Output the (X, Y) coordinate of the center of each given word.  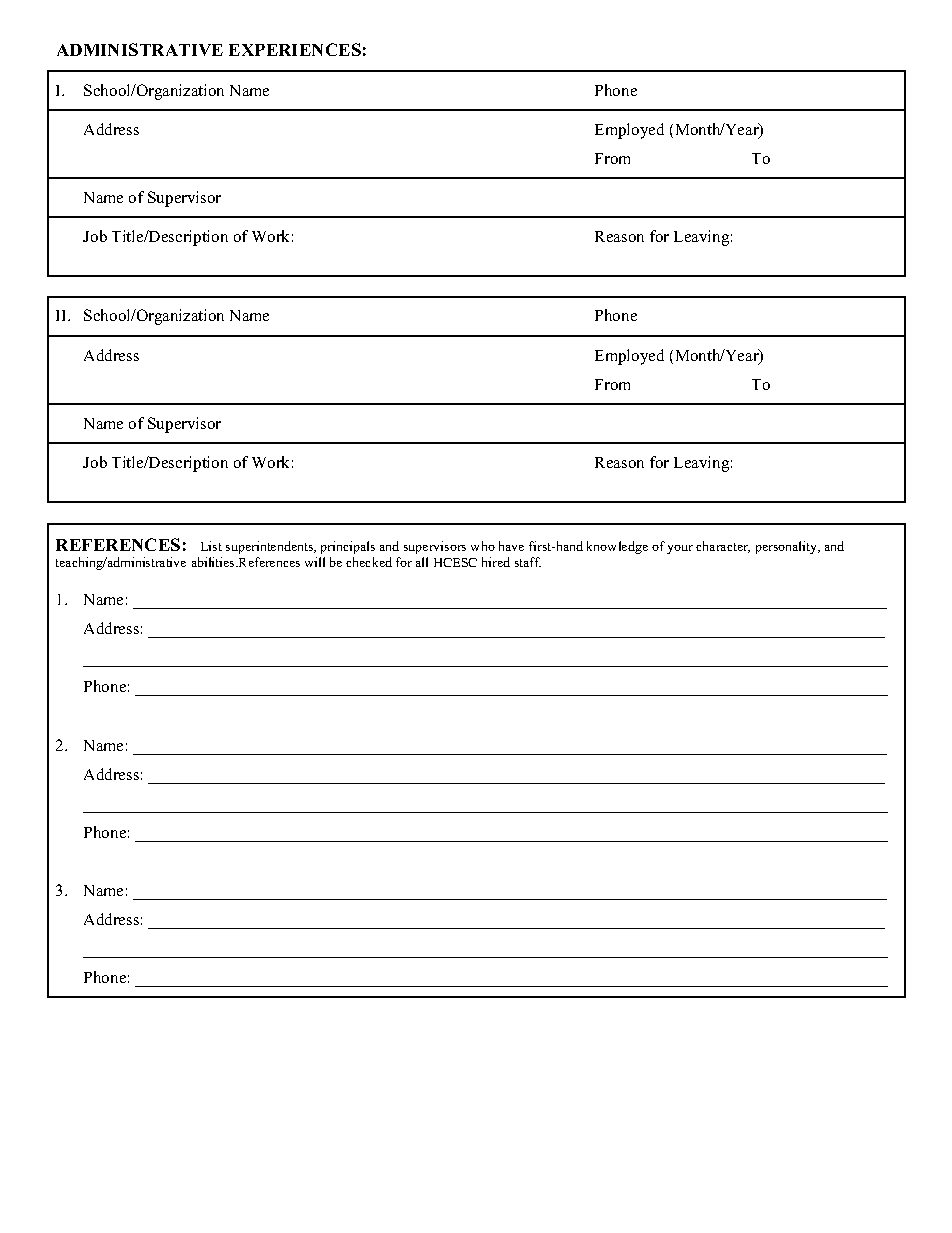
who (483, 546)
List (211, 546)
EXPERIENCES (295, 49)
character (723, 547)
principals (348, 547)
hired (496, 562)
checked (369, 562)
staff (528, 562)
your (680, 549)
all (422, 562)
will (315, 562)
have (511, 546)
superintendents (271, 547)
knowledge (617, 547)
